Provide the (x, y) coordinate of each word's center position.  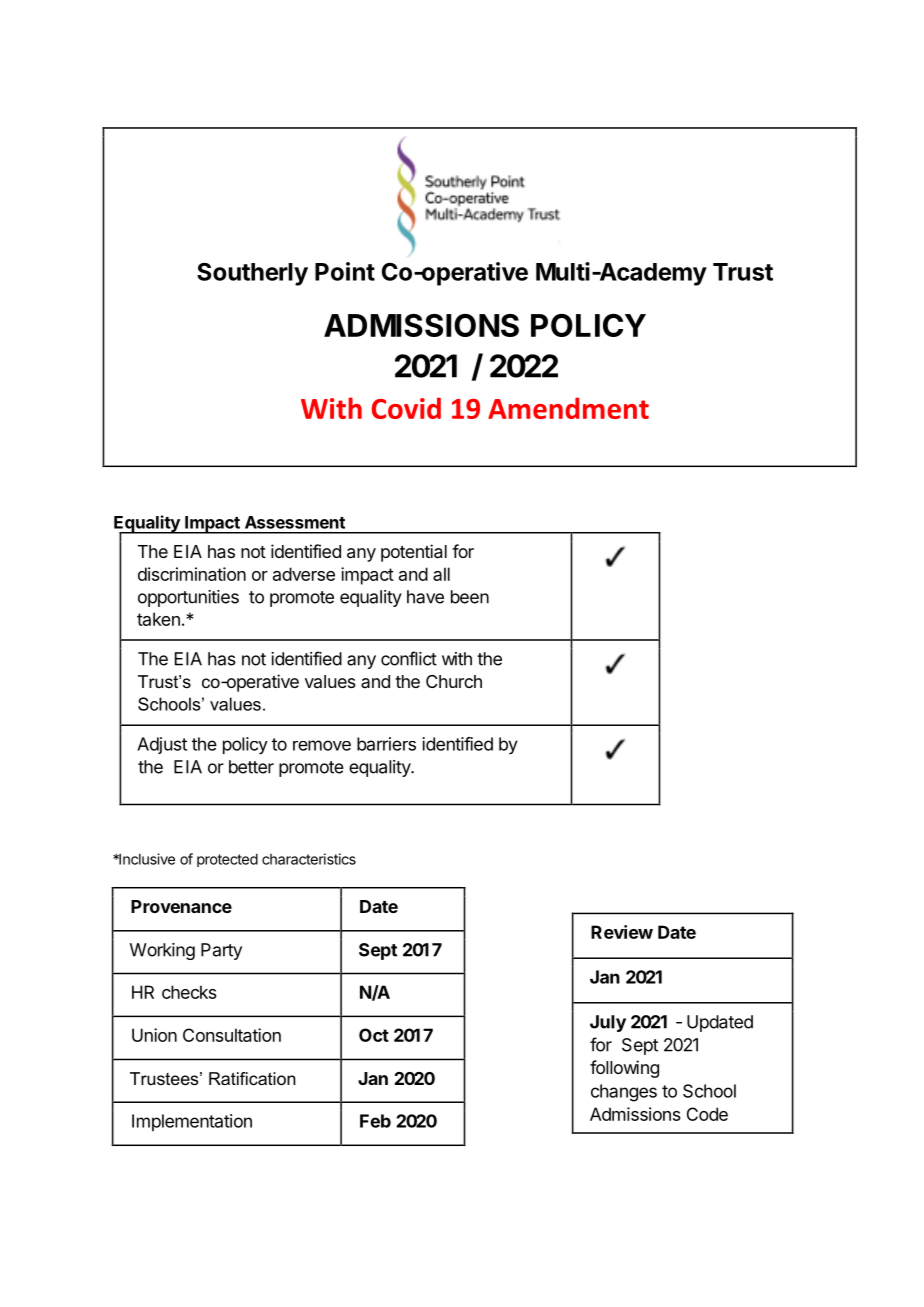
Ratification (252, 1078)
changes (624, 1093)
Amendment (568, 408)
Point (345, 271)
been (470, 597)
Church (454, 681)
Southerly (252, 274)
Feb (375, 1121)
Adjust (162, 745)
